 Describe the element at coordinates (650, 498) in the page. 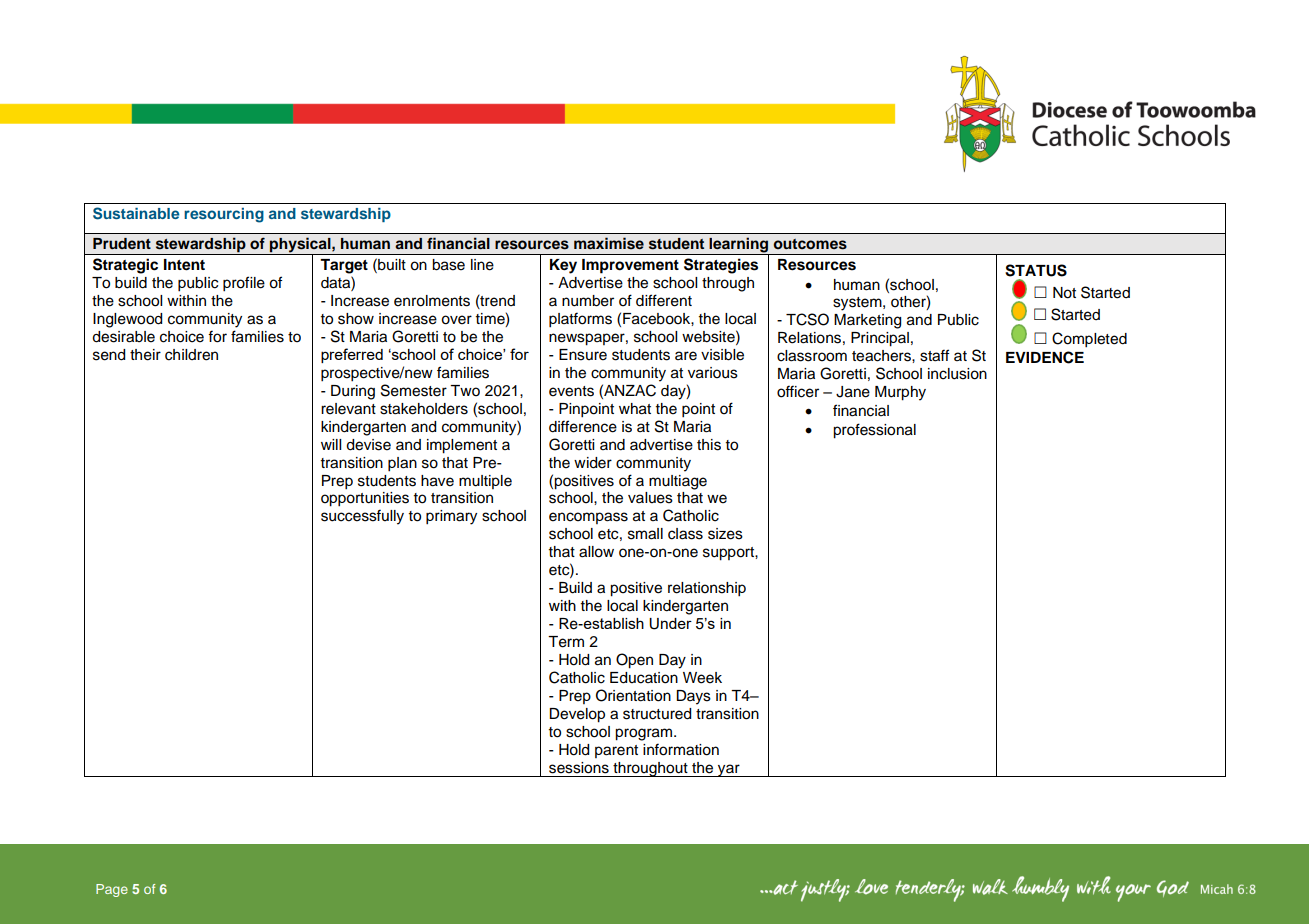

I see `values` at that location.
